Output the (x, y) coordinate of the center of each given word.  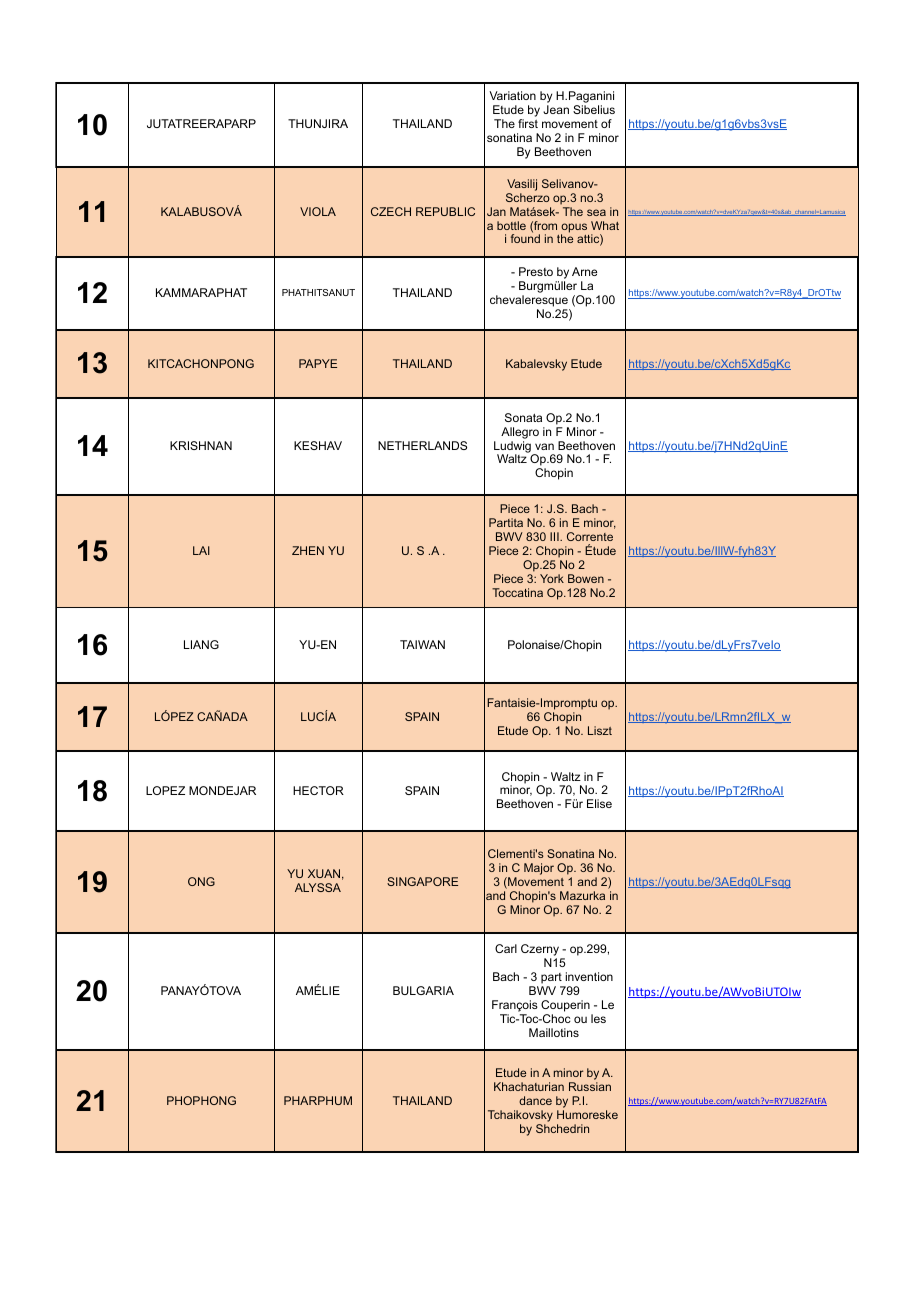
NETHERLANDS (422, 445)
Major (539, 869)
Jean (556, 109)
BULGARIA (423, 990)
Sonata (523, 417)
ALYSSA (318, 887)
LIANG (201, 644)
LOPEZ (165, 790)
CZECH (391, 211)
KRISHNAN (201, 445)
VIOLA (318, 211)
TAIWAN (422, 644)
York (552, 578)
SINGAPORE (422, 881)
